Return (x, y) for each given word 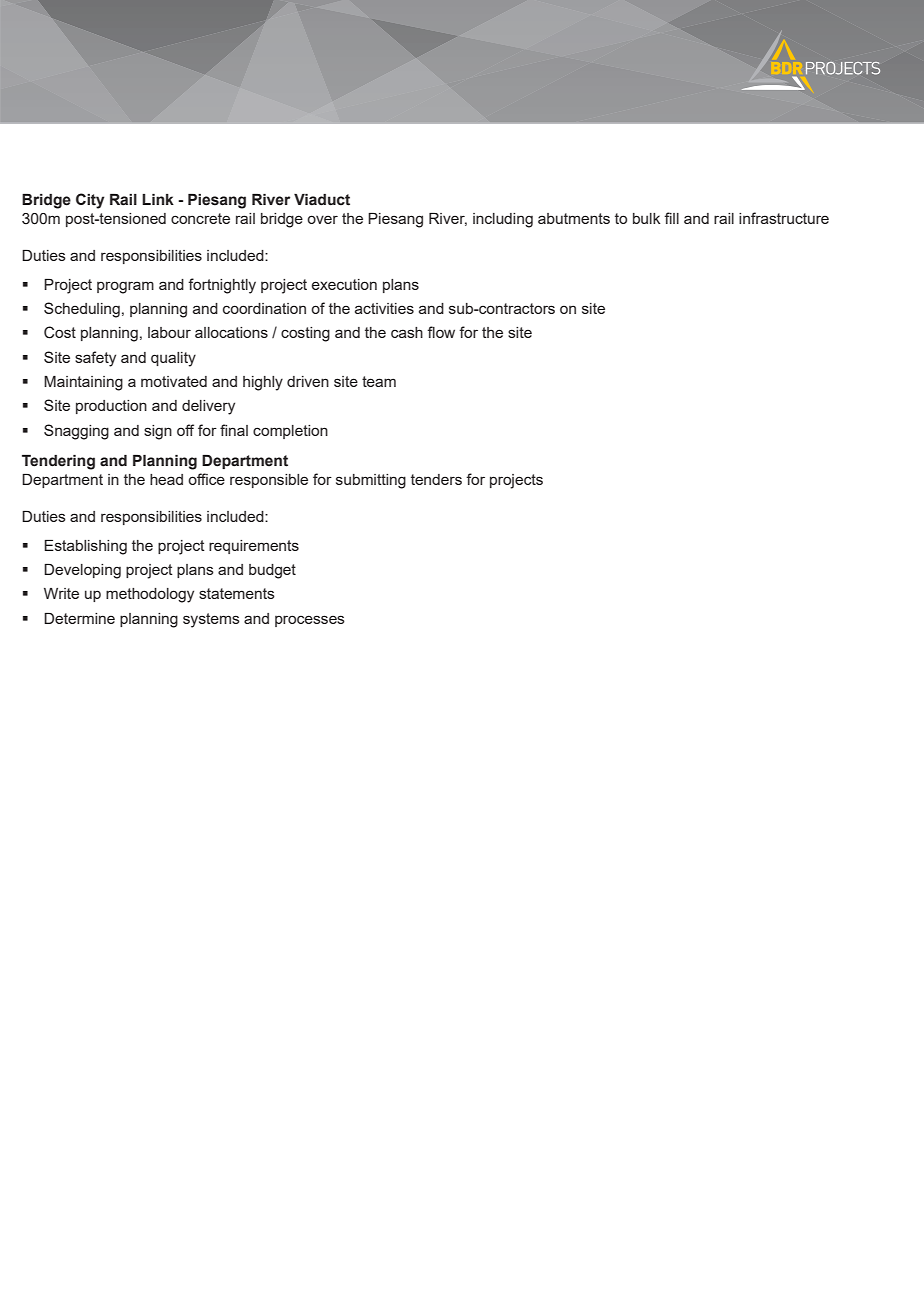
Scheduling (82, 310)
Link (158, 199)
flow (441, 332)
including (503, 220)
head (166, 479)
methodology (150, 595)
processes (310, 621)
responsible (269, 481)
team (379, 381)
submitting (371, 481)
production (111, 407)
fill (671, 218)
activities (384, 308)
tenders (436, 479)
